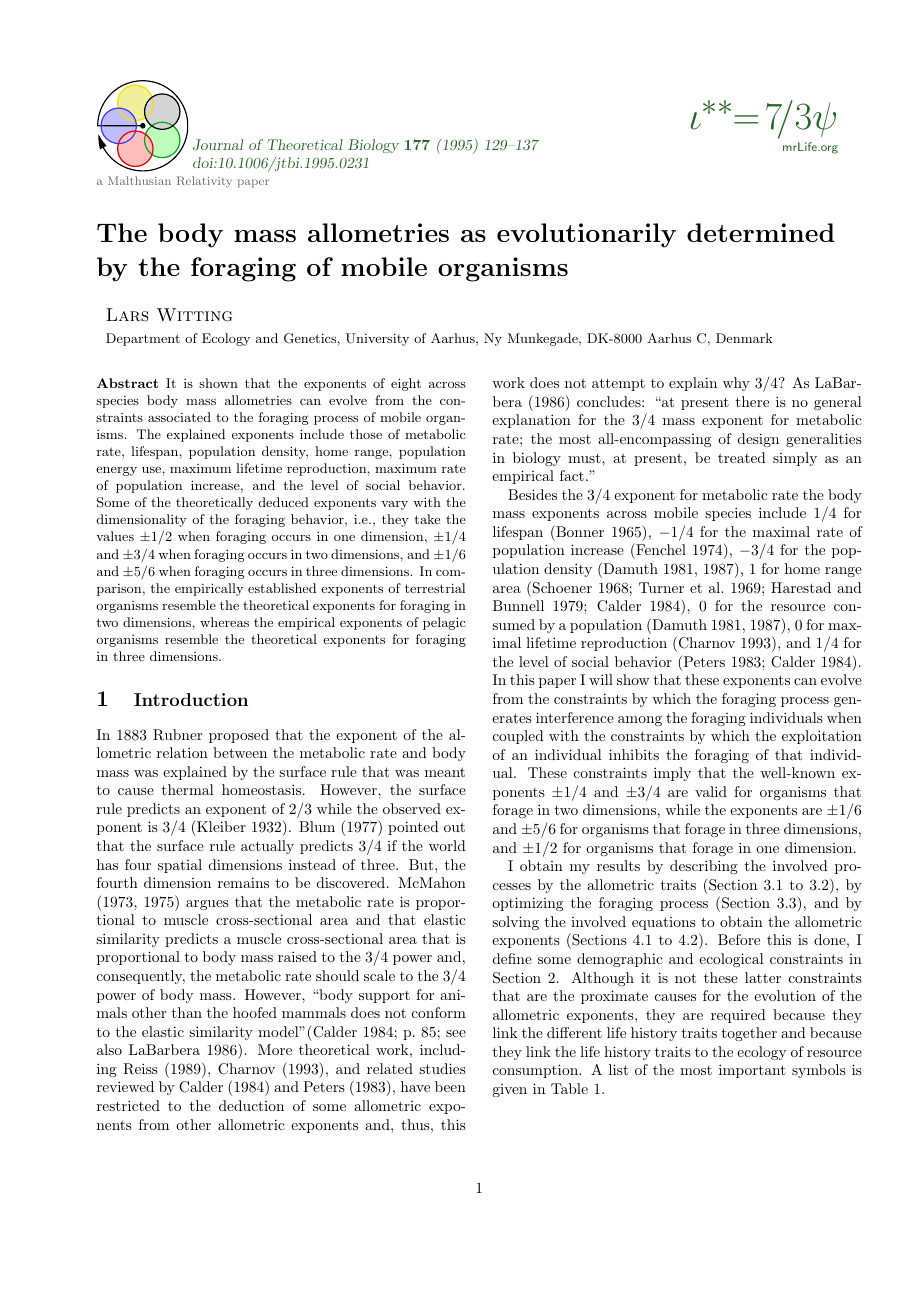 Image resolution: width=924 pixels, height=1308 pixels. What do you see at coordinates (125, 1086) in the page?
I see `reviewed` at bounding box center [125, 1086].
